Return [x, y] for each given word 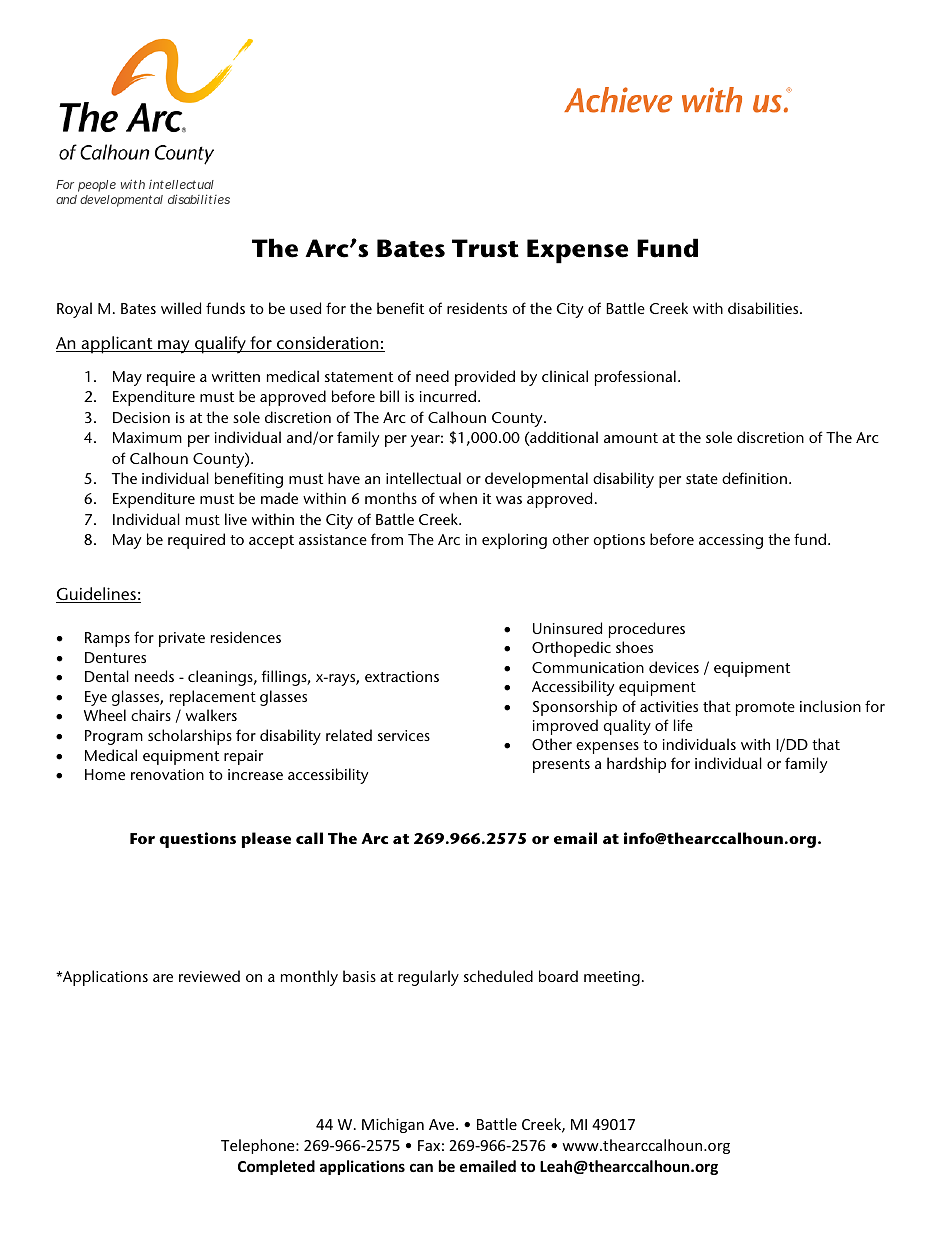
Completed [276, 1167]
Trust [485, 248]
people [97, 186]
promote [765, 709]
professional [635, 378]
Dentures [115, 657]
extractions [402, 676]
